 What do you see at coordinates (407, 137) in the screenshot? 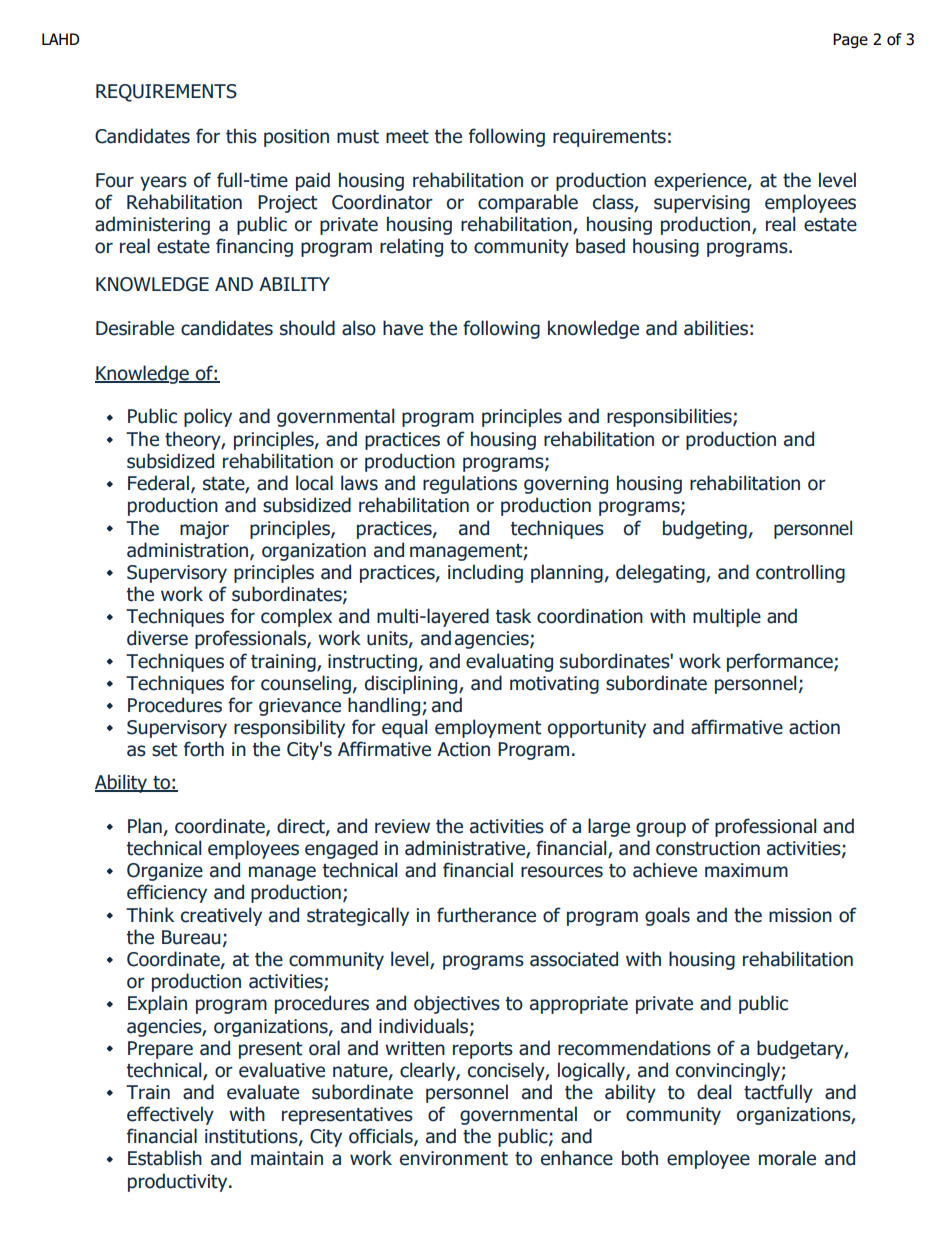
I see `meet` at bounding box center [407, 137].
